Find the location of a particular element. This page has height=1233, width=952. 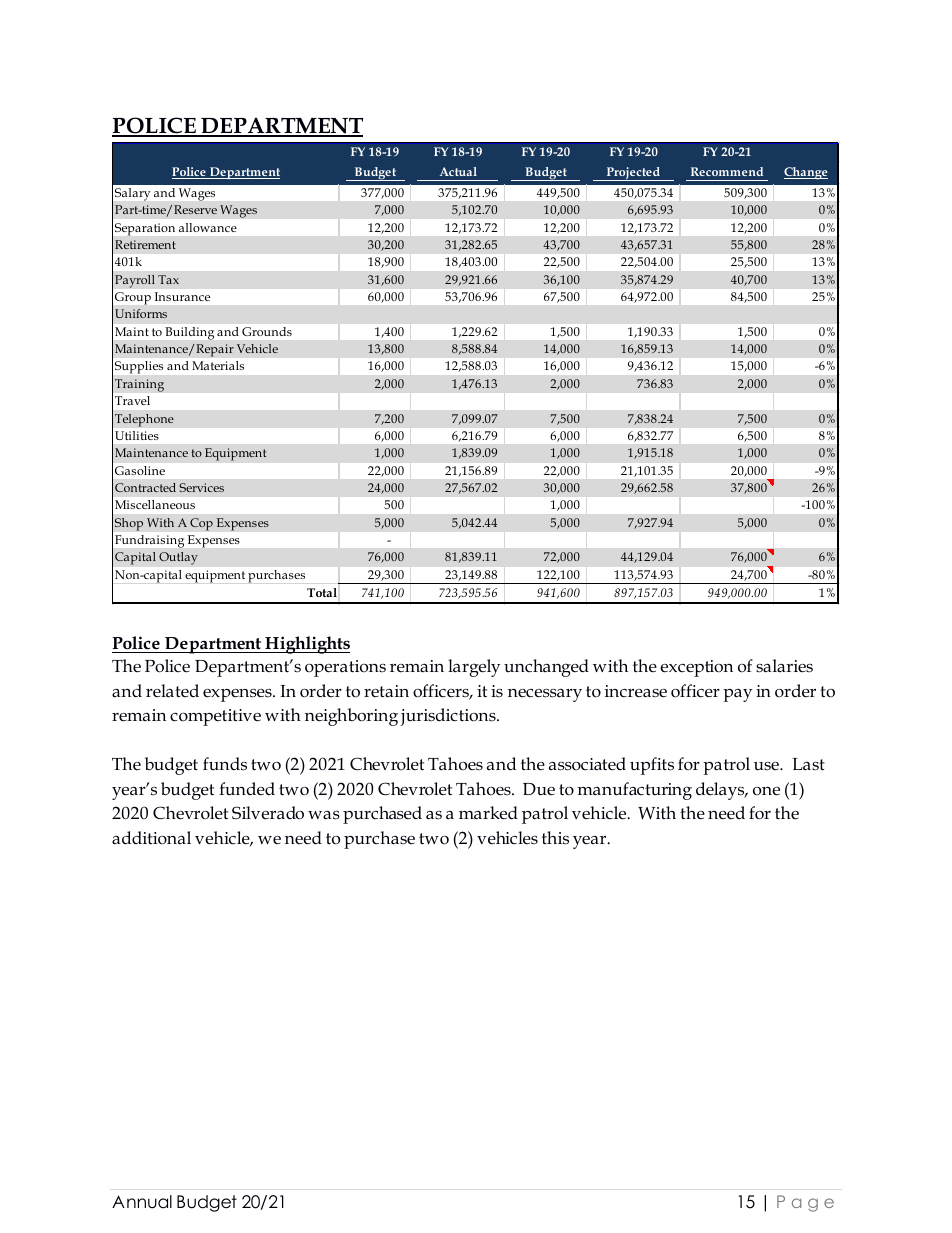

manufacturing is located at coordinates (634, 791).
